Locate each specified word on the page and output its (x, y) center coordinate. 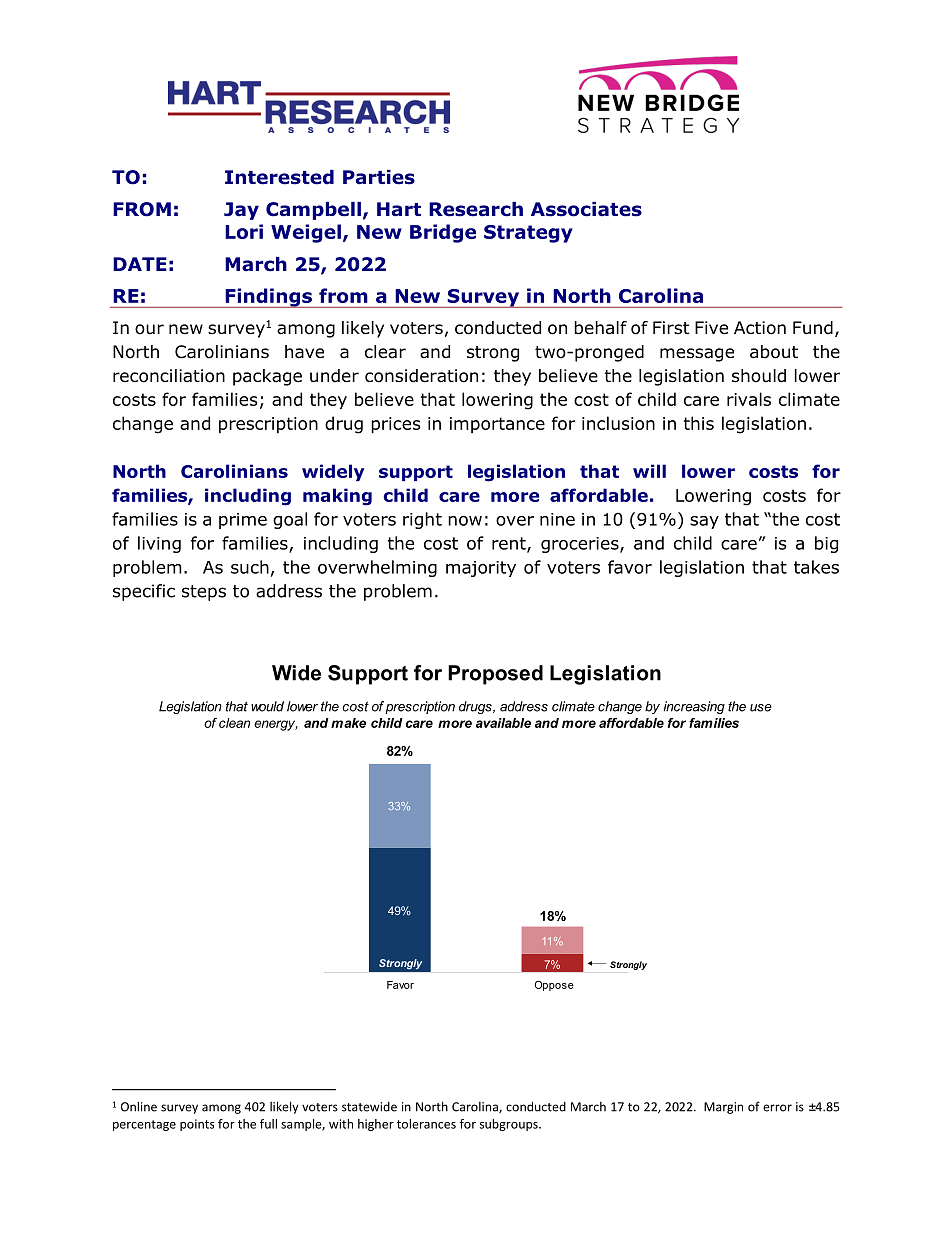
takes (816, 567)
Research (476, 209)
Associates (586, 209)
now (465, 521)
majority (481, 569)
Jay (241, 211)
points (197, 1125)
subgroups (510, 1125)
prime (243, 521)
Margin (723, 1108)
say (704, 522)
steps (204, 593)
